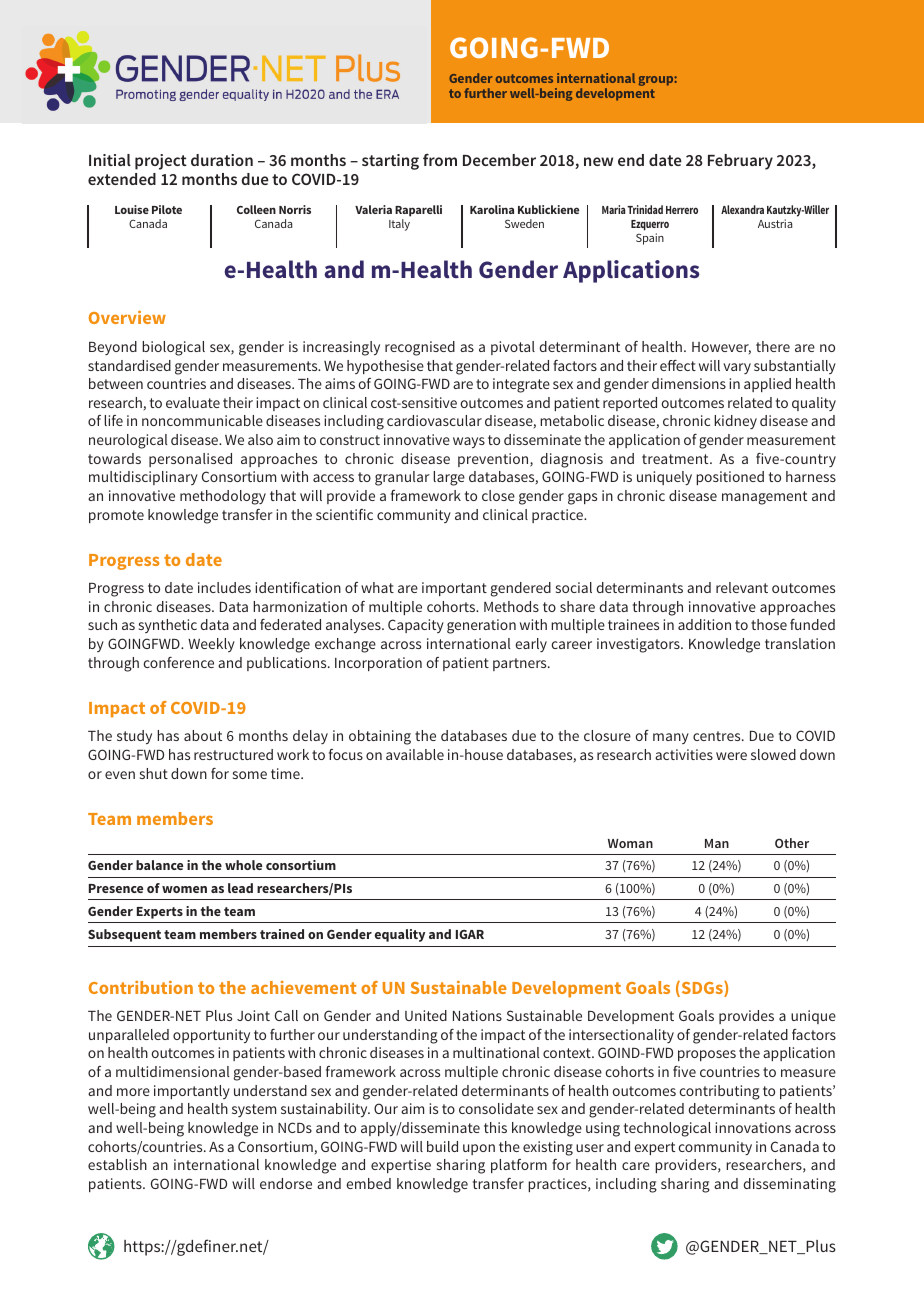 The width and height of the screenshot is (924, 1308). I want to click on ways, so click(469, 442).
